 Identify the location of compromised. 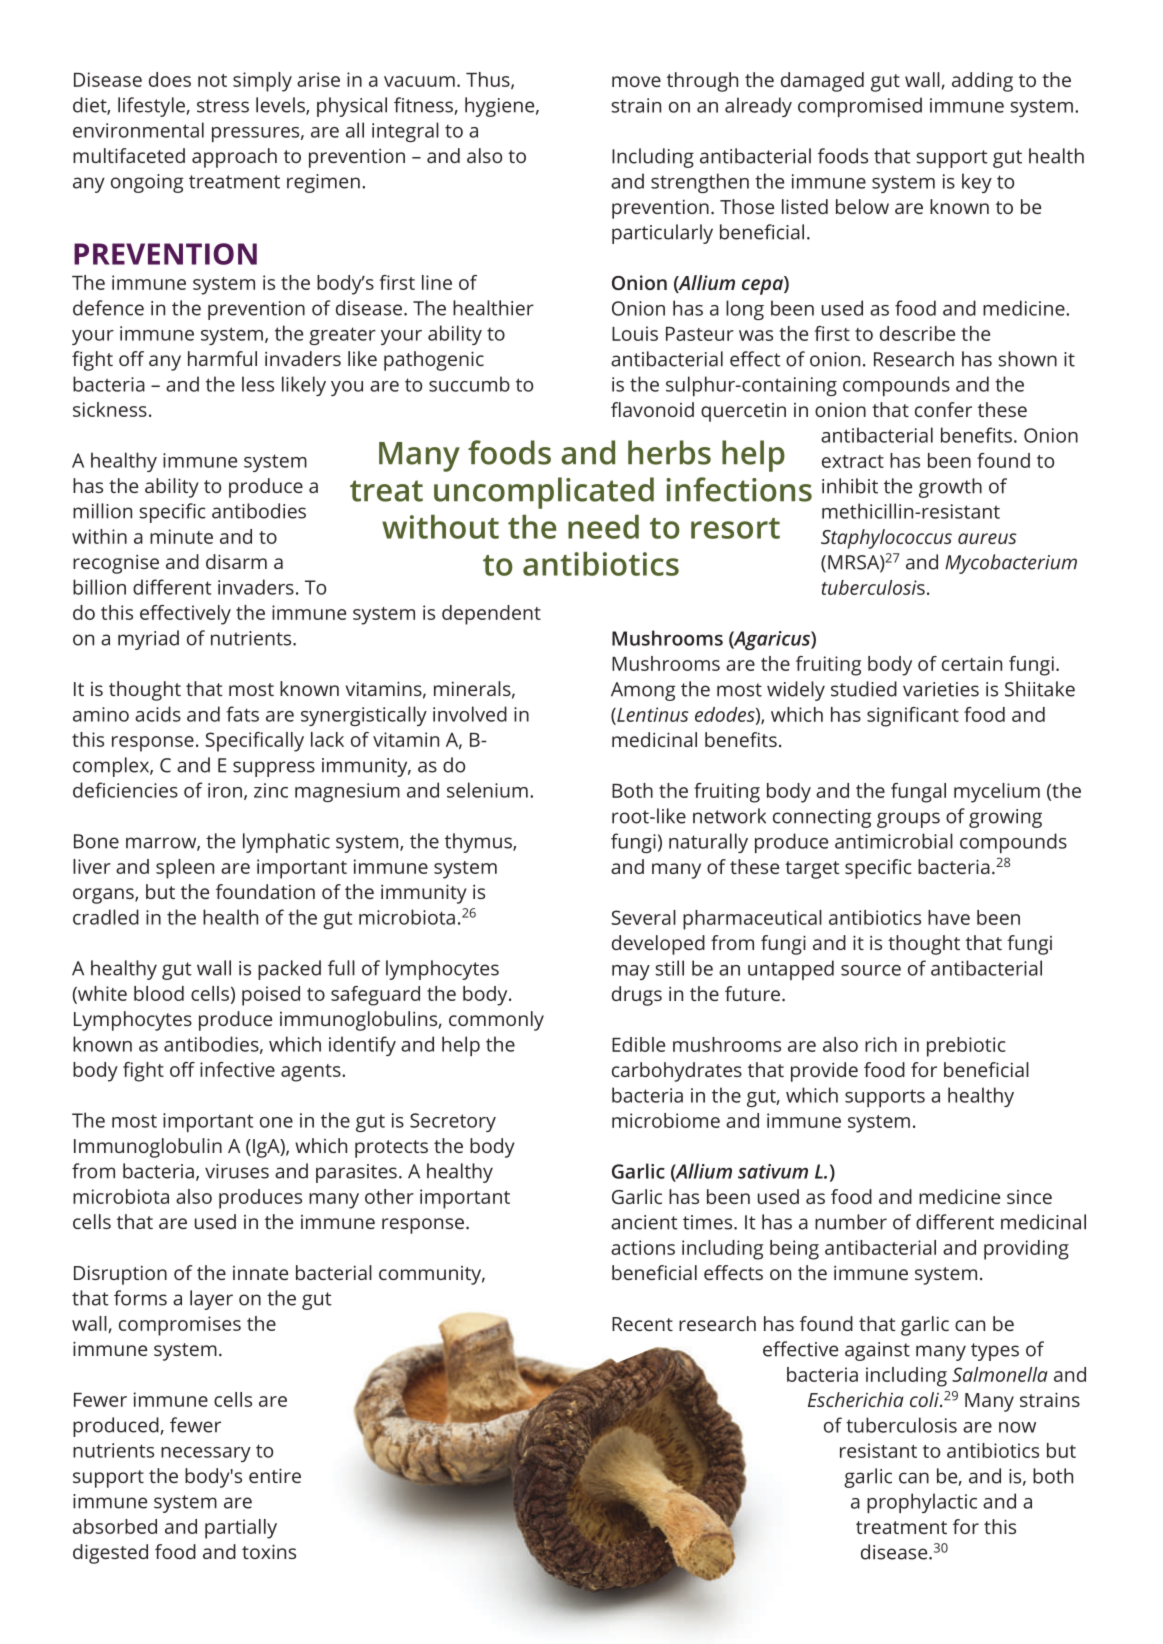
(860, 107).
